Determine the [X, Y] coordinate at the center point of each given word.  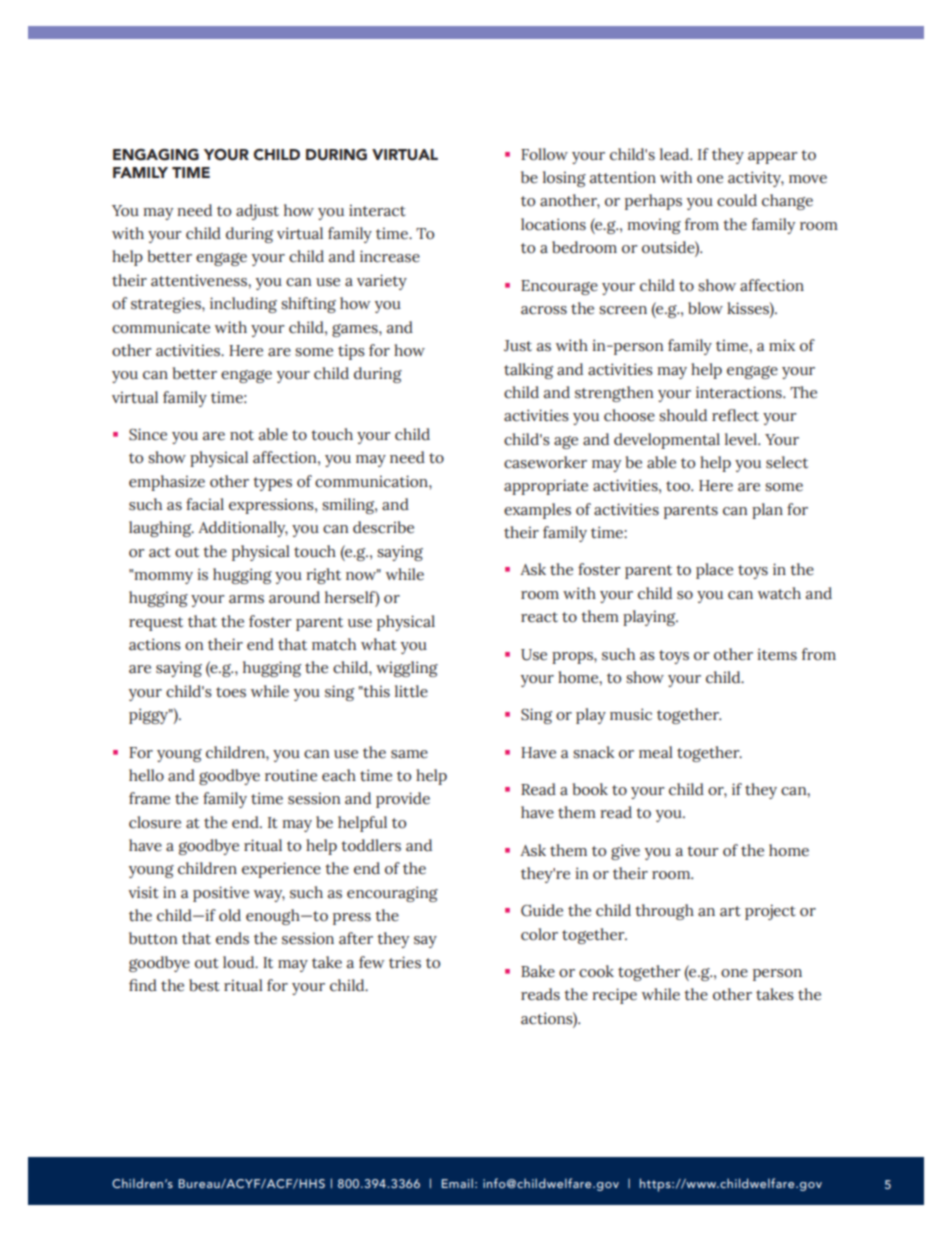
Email [457, 1183]
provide [403, 800]
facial [205, 504]
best [204, 985]
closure [155, 822]
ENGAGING [156, 155]
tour [703, 851]
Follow [544, 154]
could [737, 200]
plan [767, 511]
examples [537, 511]
